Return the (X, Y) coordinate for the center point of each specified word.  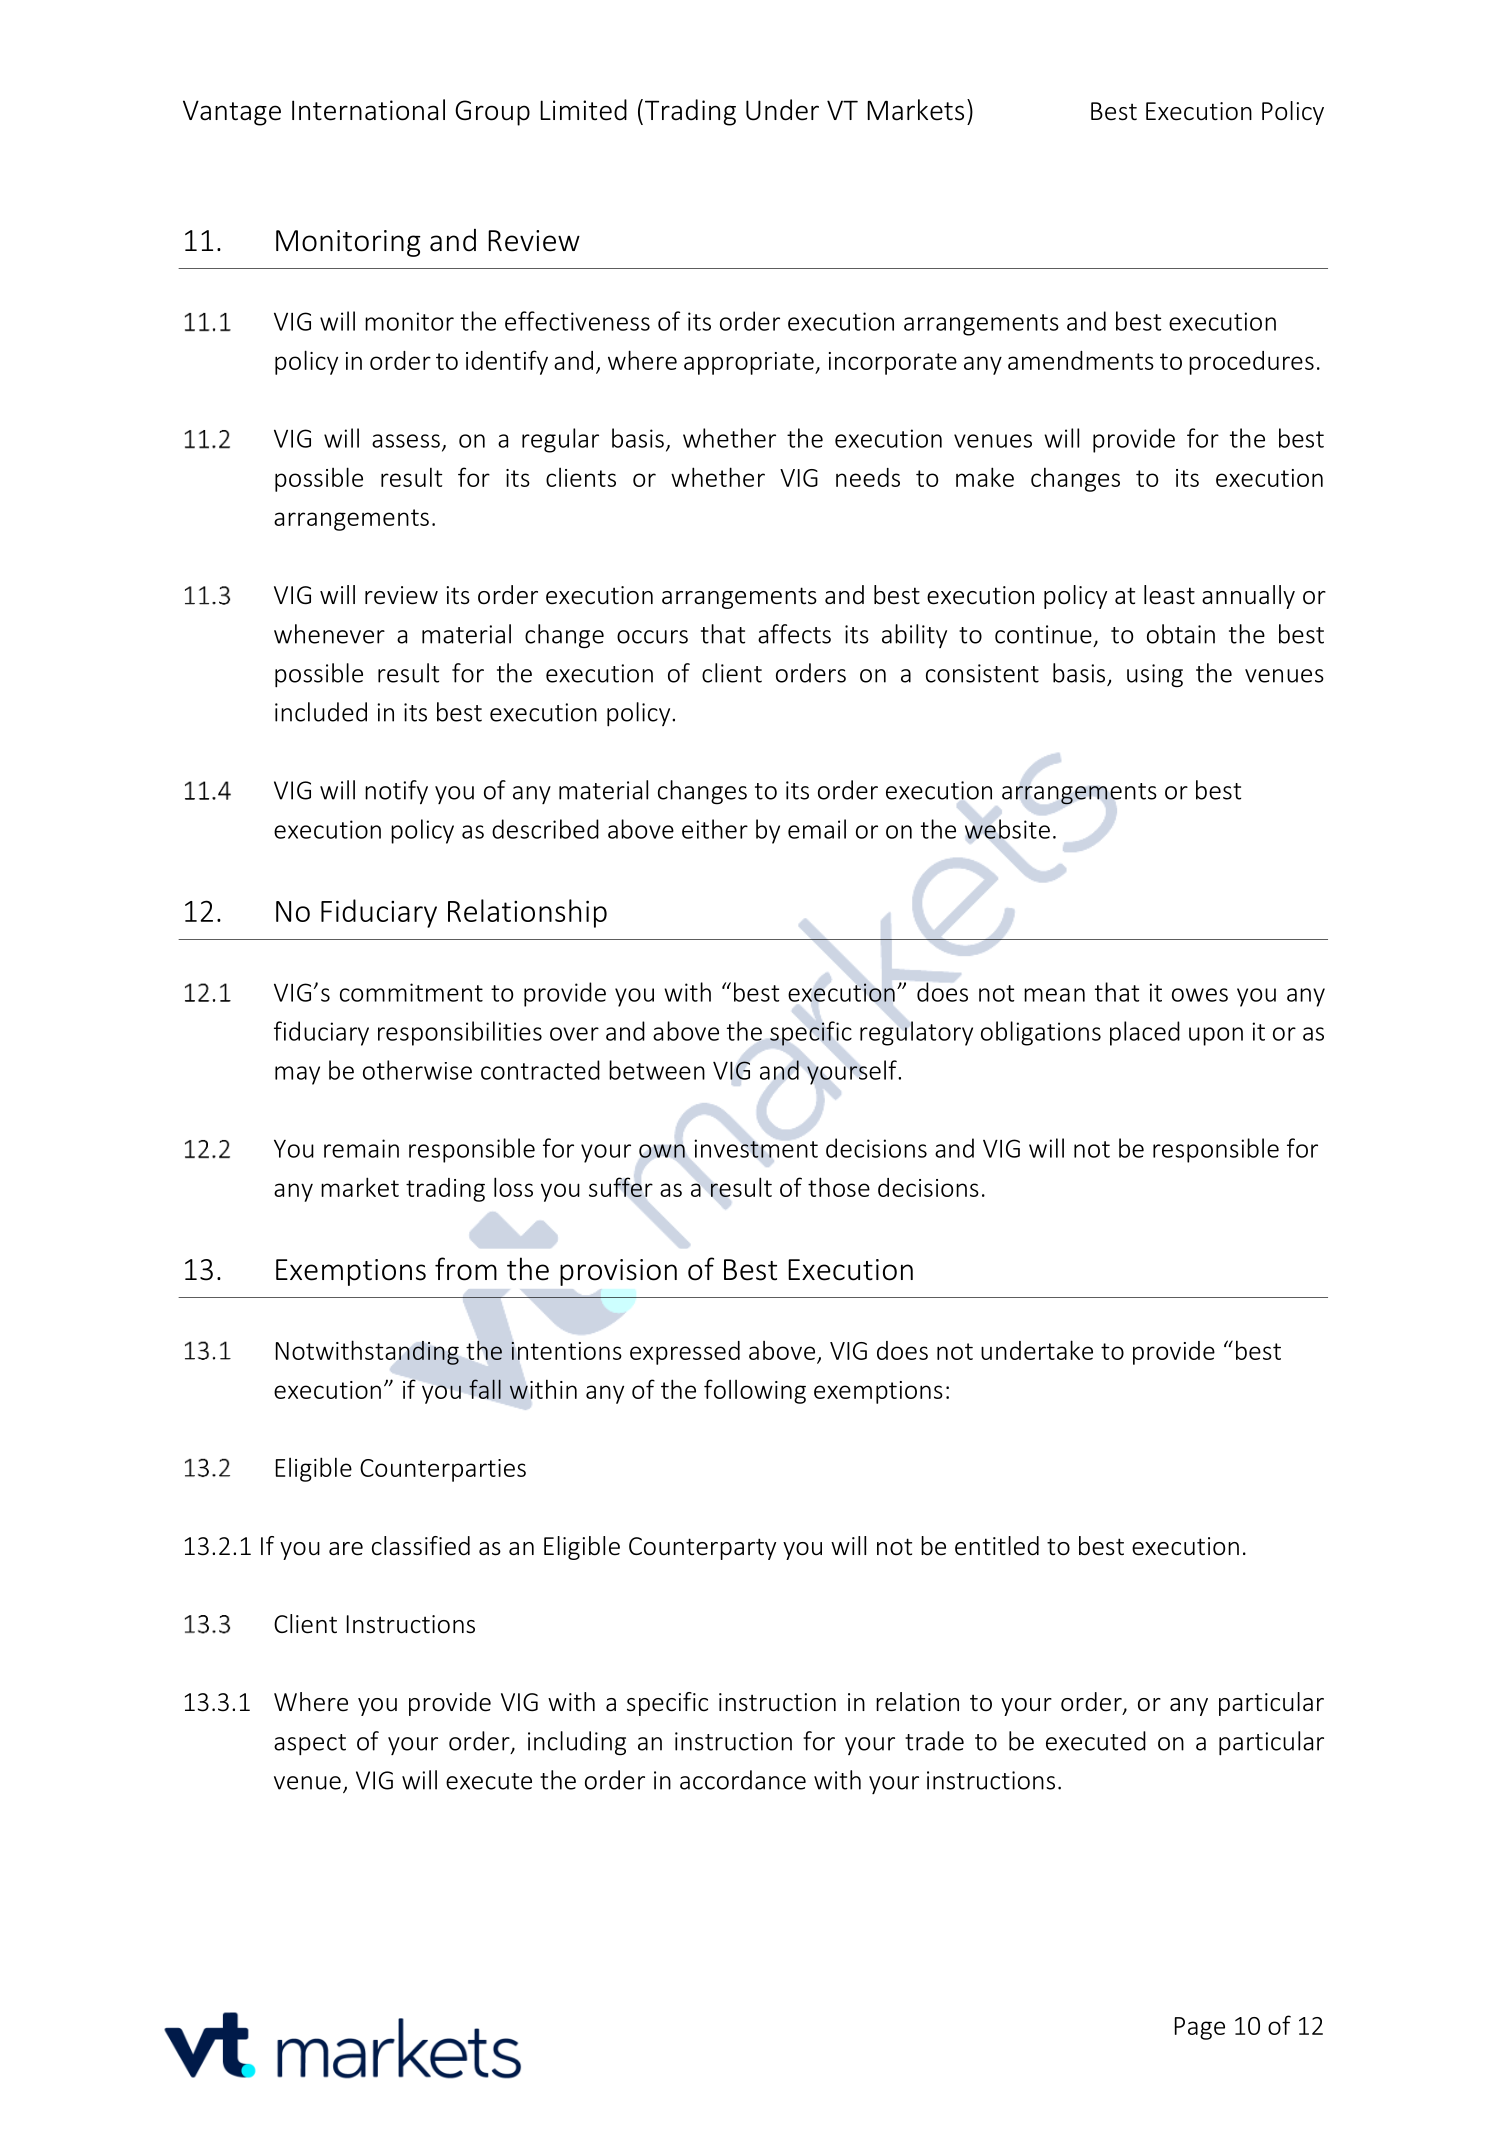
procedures (1251, 363)
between (657, 1070)
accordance (743, 1780)
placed (1145, 1033)
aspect (310, 1745)
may (297, 1075)
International (368, 110)
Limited (583, 110)
